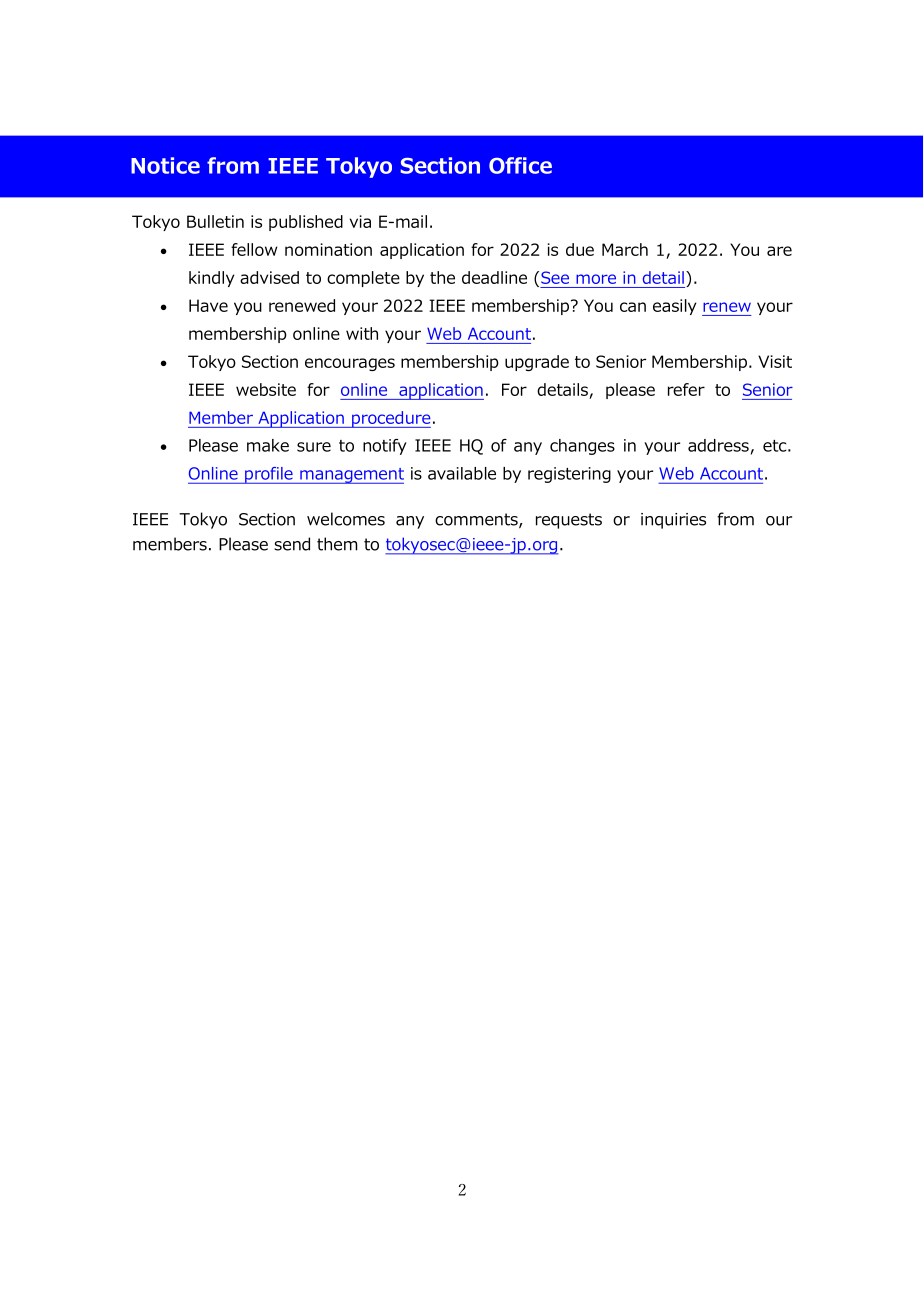 Image resolution: width=924 pixels, height=1308 pixels. Describe the element at coordinates (520, 165) in the page. I see `Office` at that location.
